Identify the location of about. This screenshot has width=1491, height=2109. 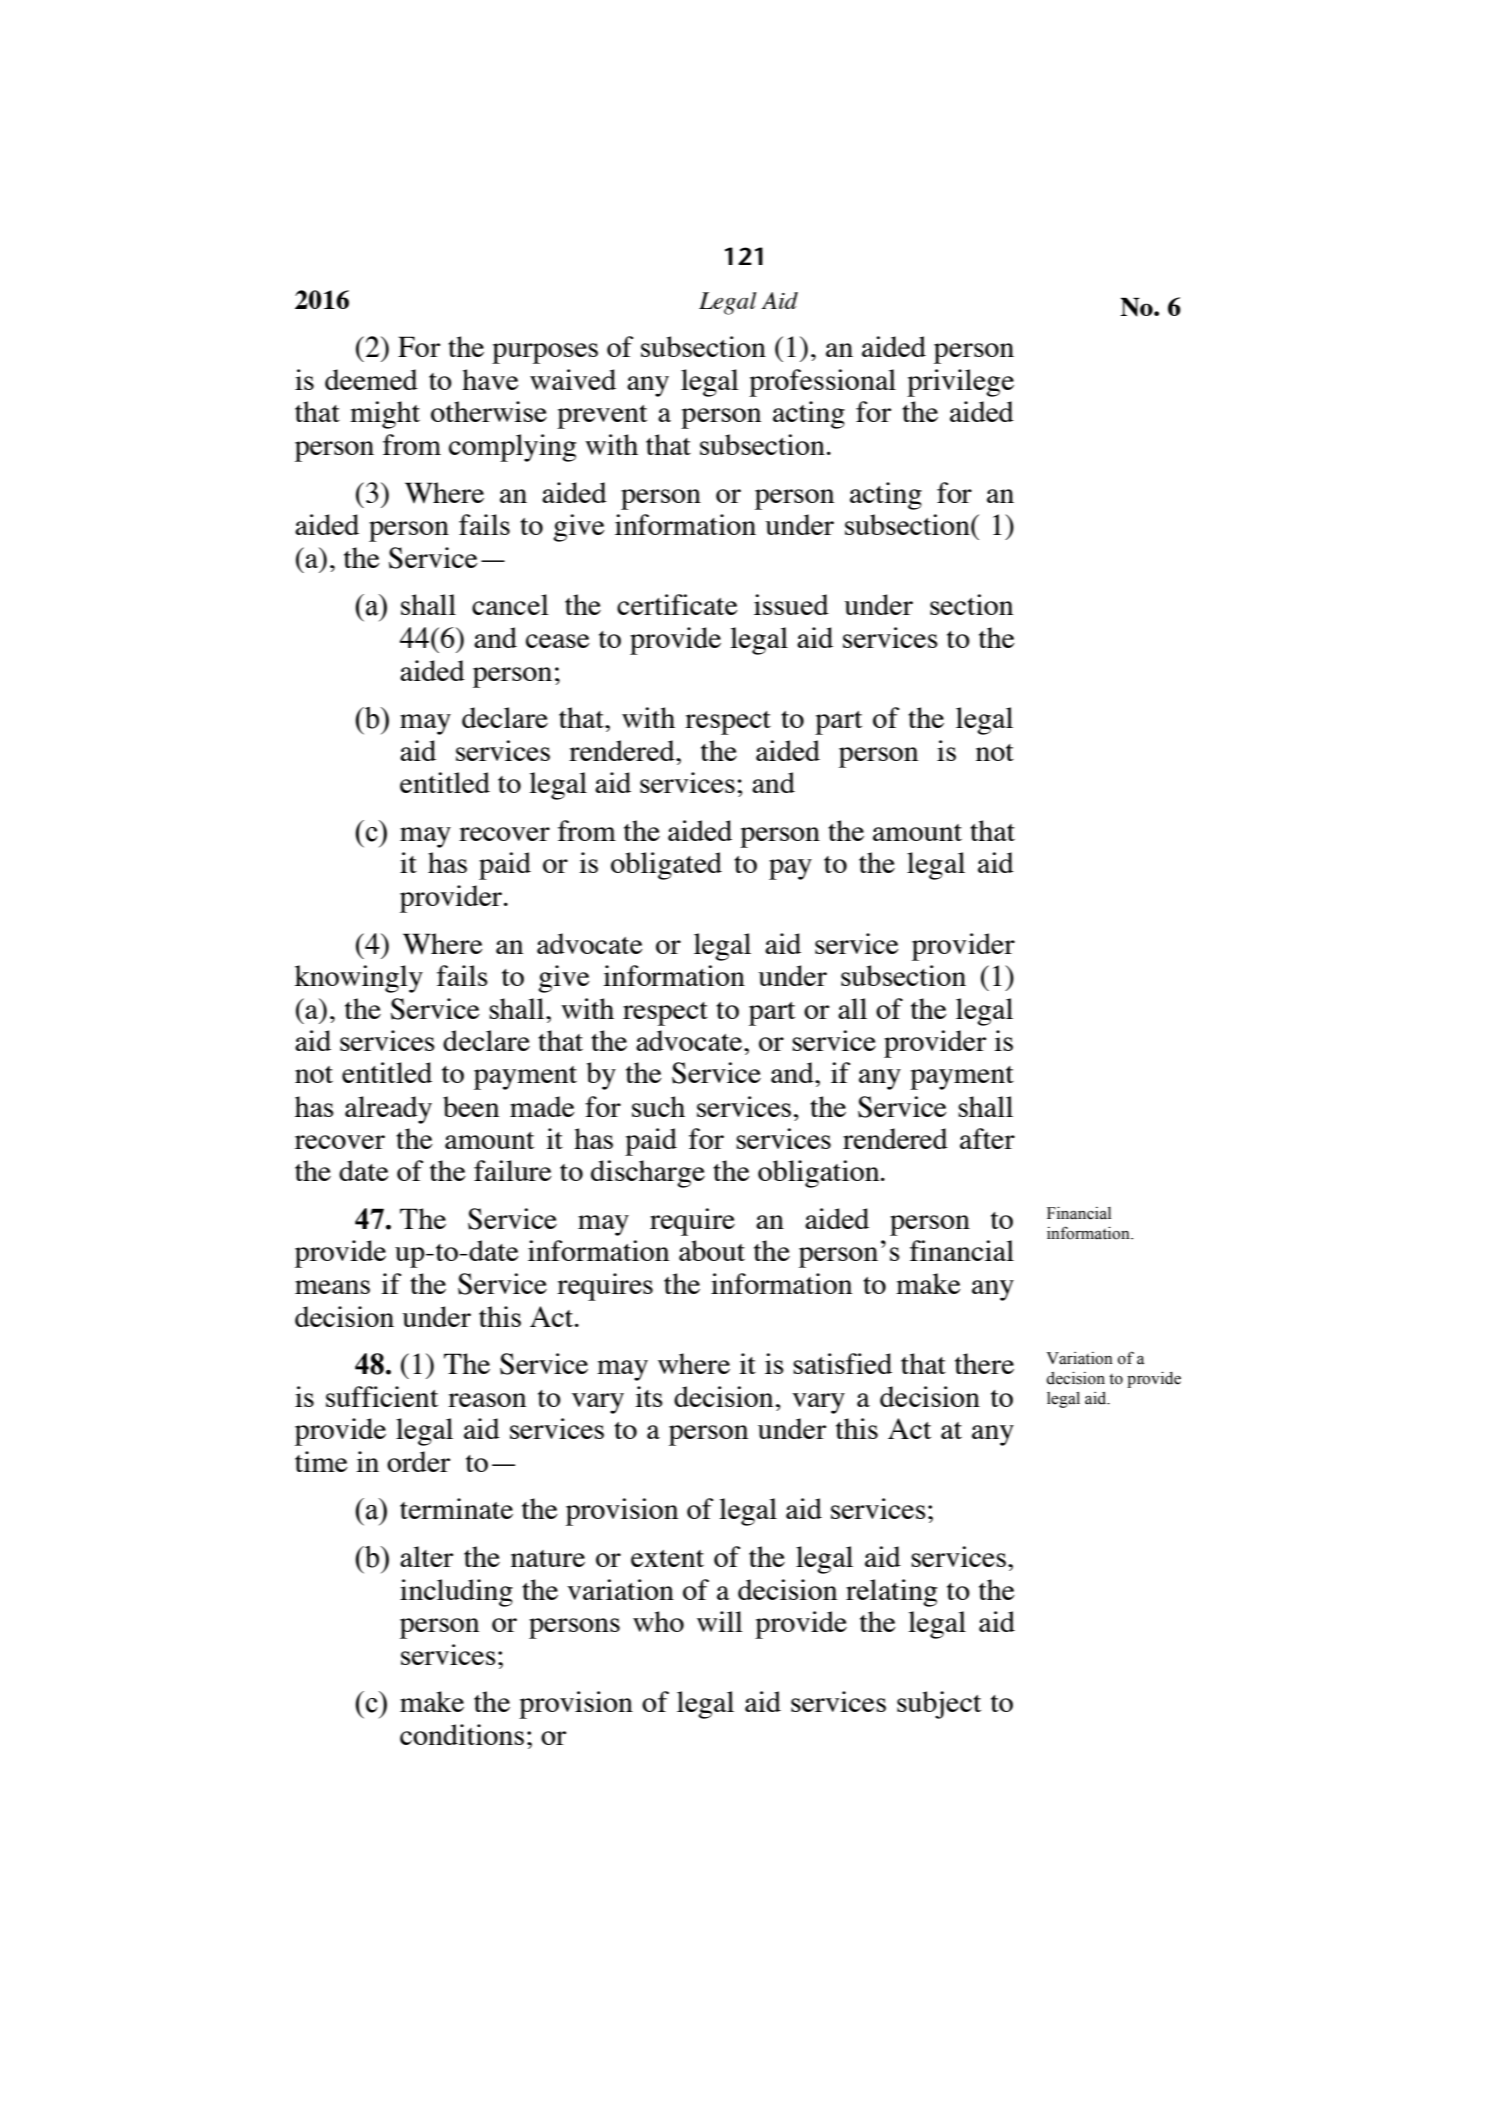
(712, 1250).
